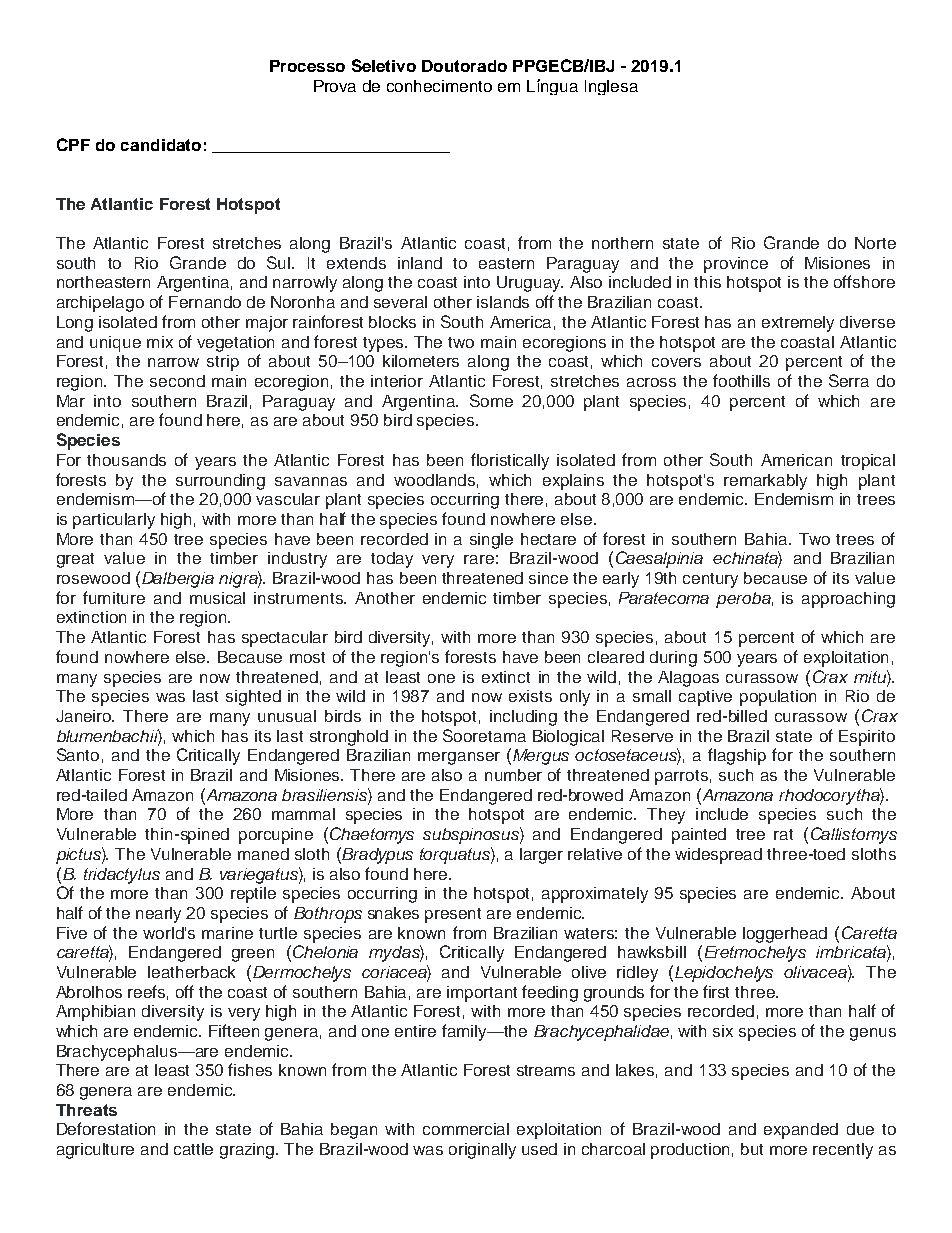 This image has width=952, height=1233. I want to click on Norte, so click(875, 243).
